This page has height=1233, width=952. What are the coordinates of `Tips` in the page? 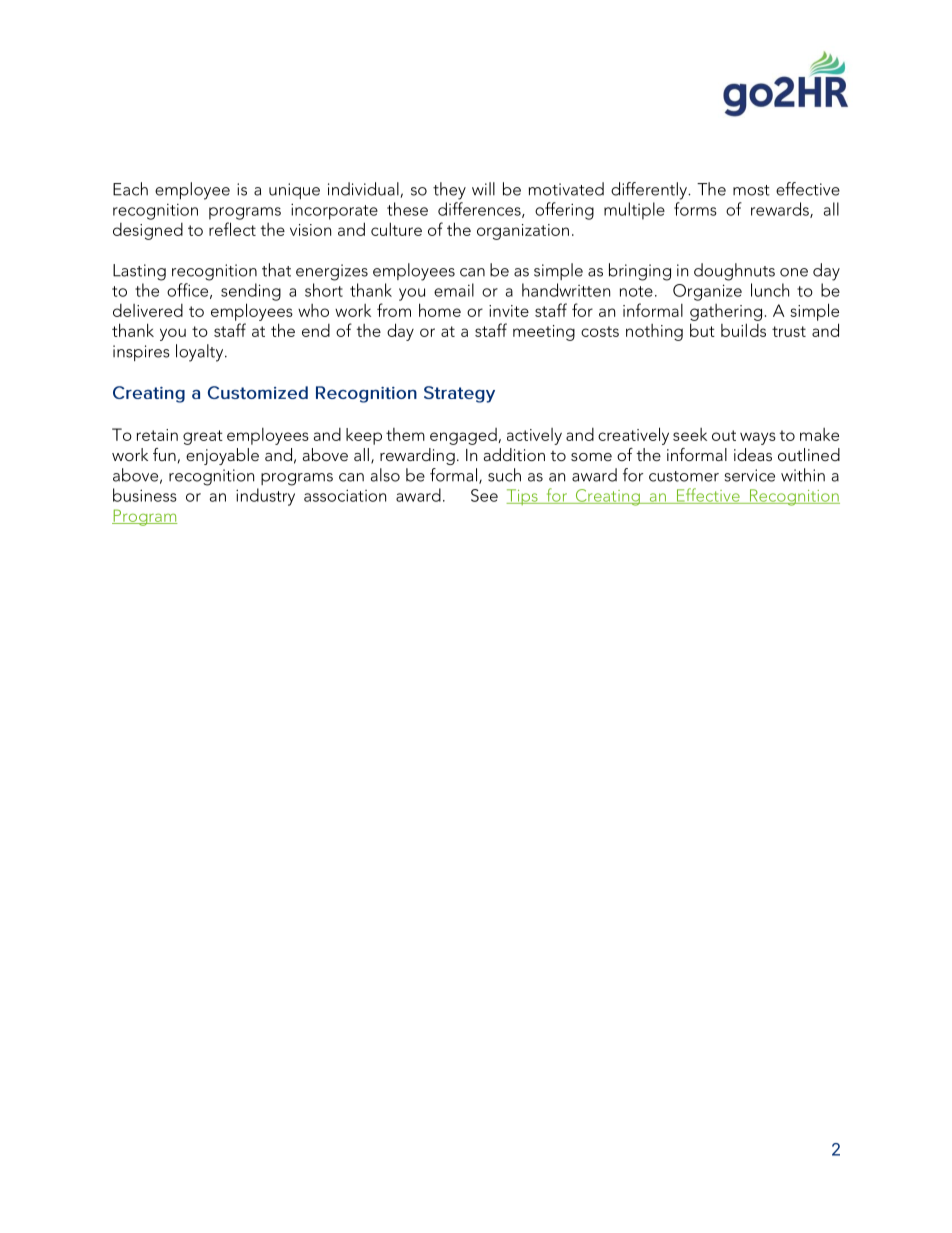 It's located at (523, 497).
